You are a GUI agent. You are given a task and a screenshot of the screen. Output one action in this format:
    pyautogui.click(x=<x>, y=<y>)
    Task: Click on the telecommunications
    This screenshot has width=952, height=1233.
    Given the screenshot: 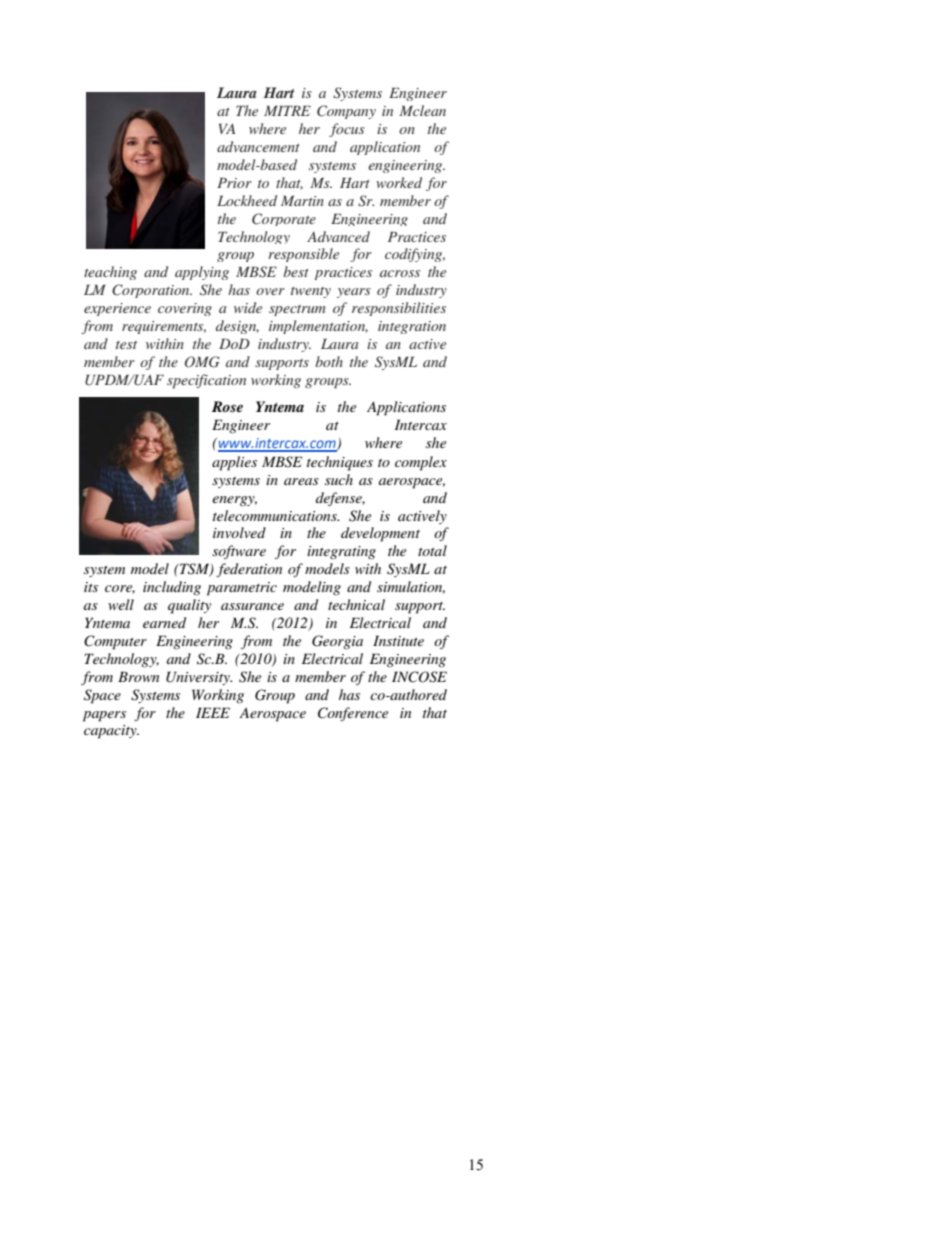 What is the action you would take?
    pyautogui.click(x=276, y=515)
